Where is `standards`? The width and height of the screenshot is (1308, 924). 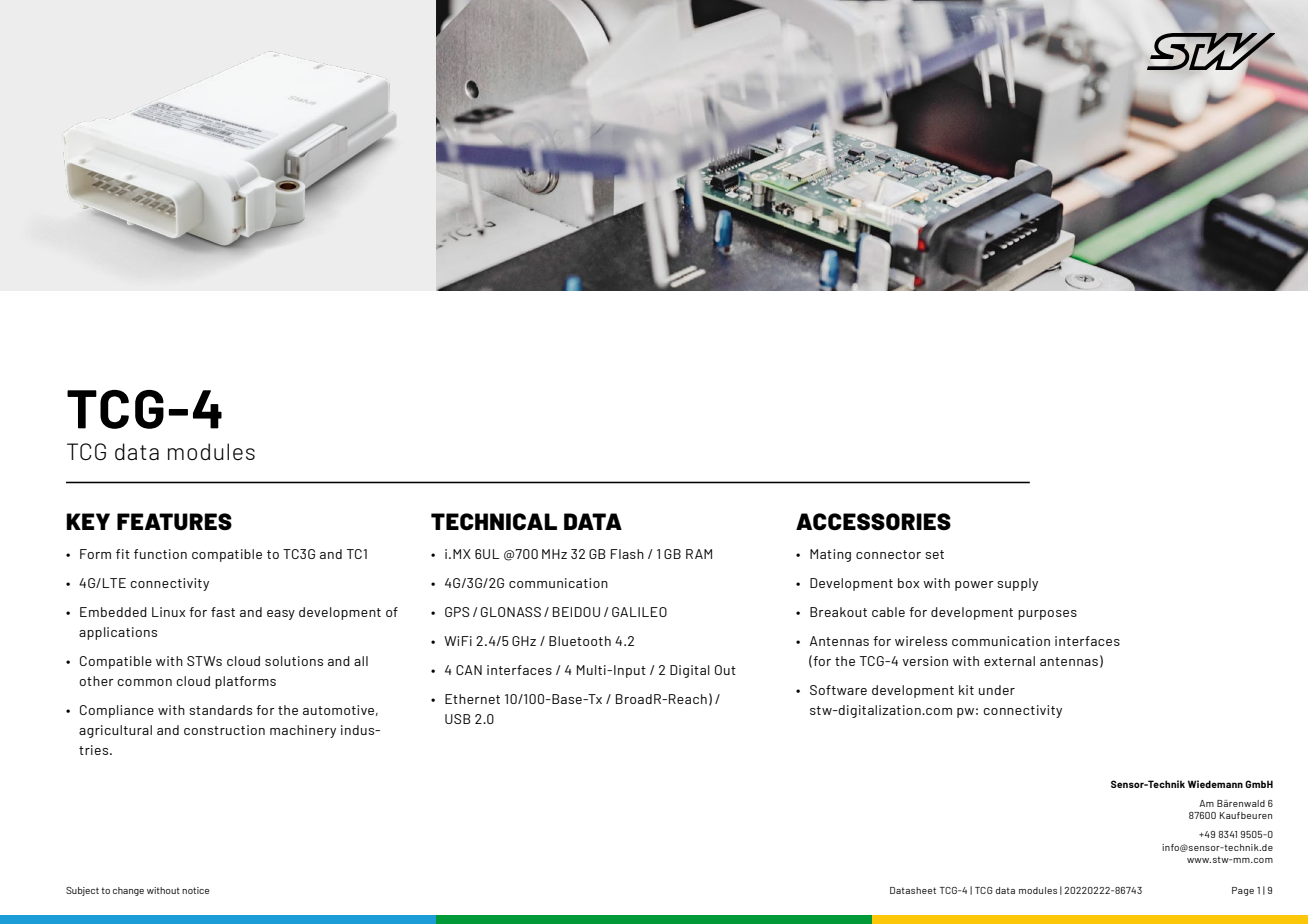 standards is located at coordinates (220, 710).
